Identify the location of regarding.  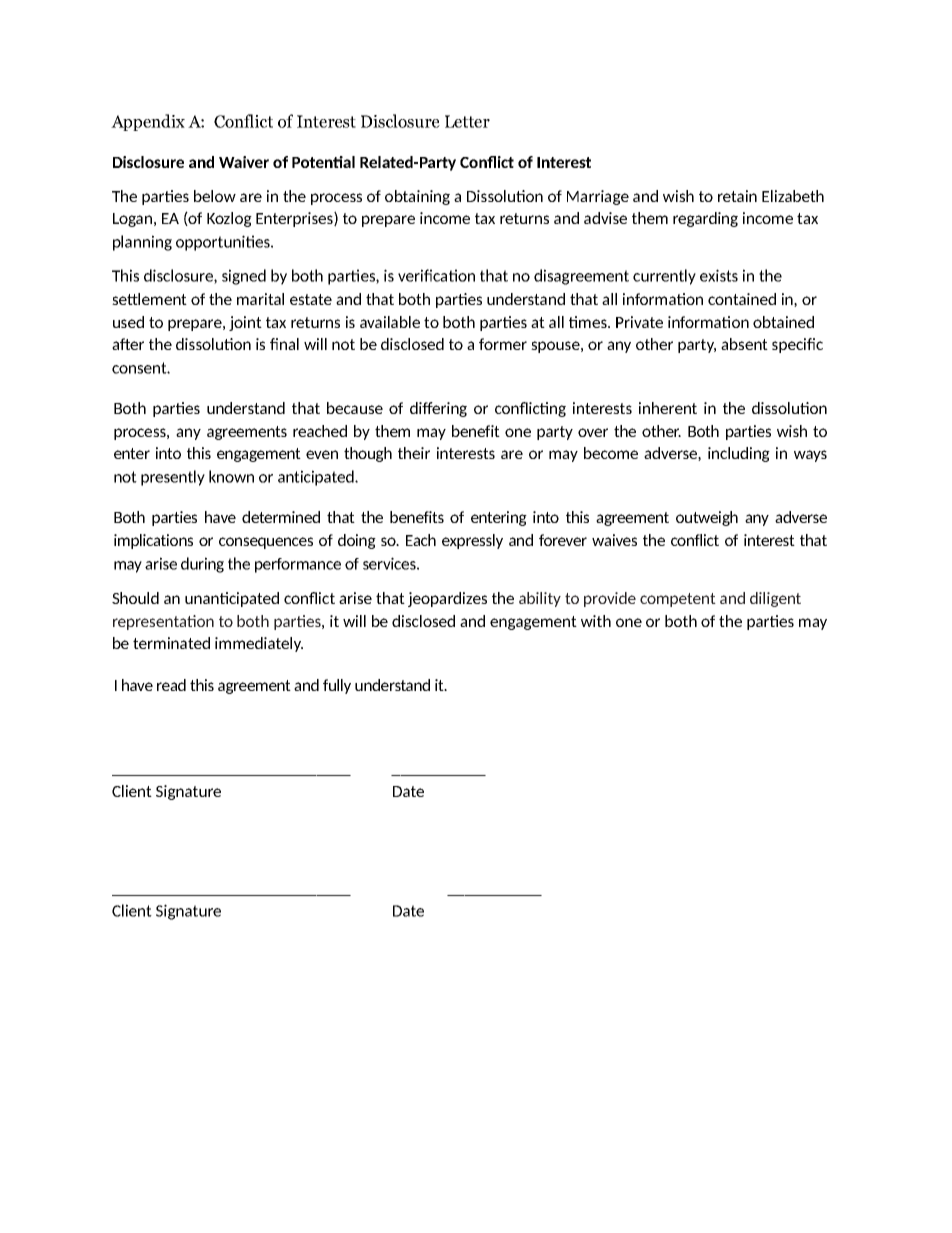
(705, 219).
